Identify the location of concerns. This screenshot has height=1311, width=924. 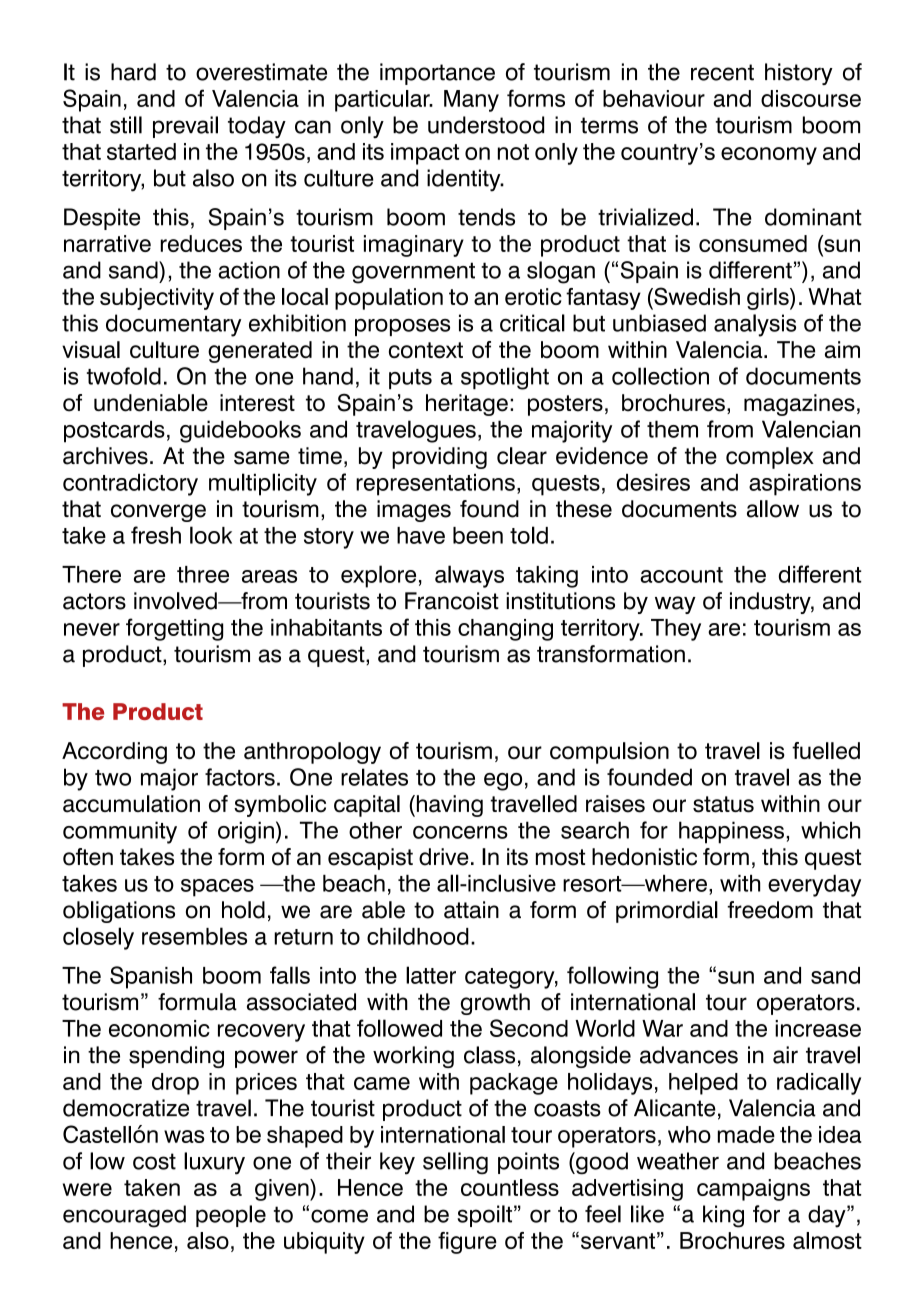
(460, 832).
